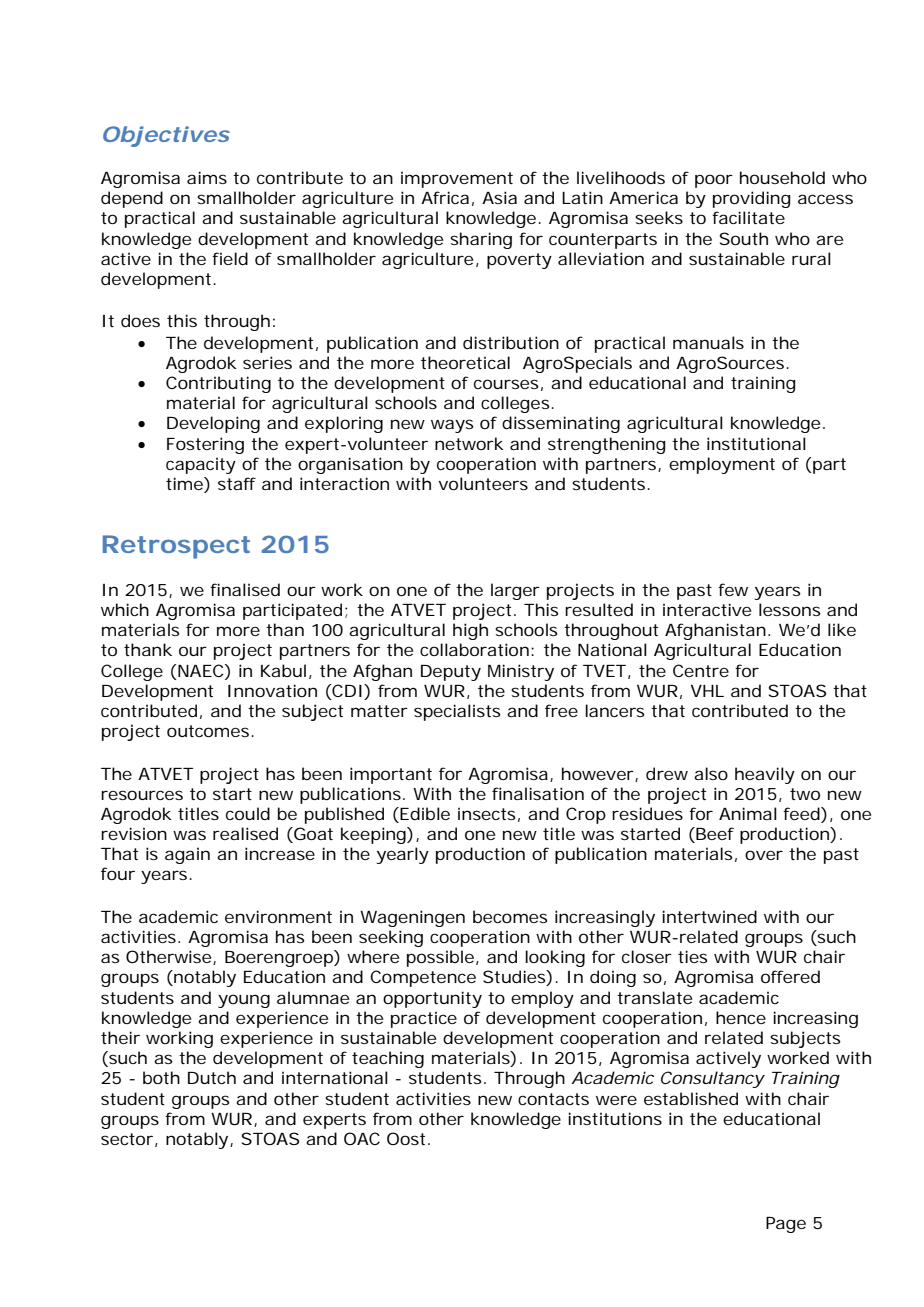 Image resolution: width=924 pixels, height=1307 pixels. I want to click on Deputy, so click(451, 673).
